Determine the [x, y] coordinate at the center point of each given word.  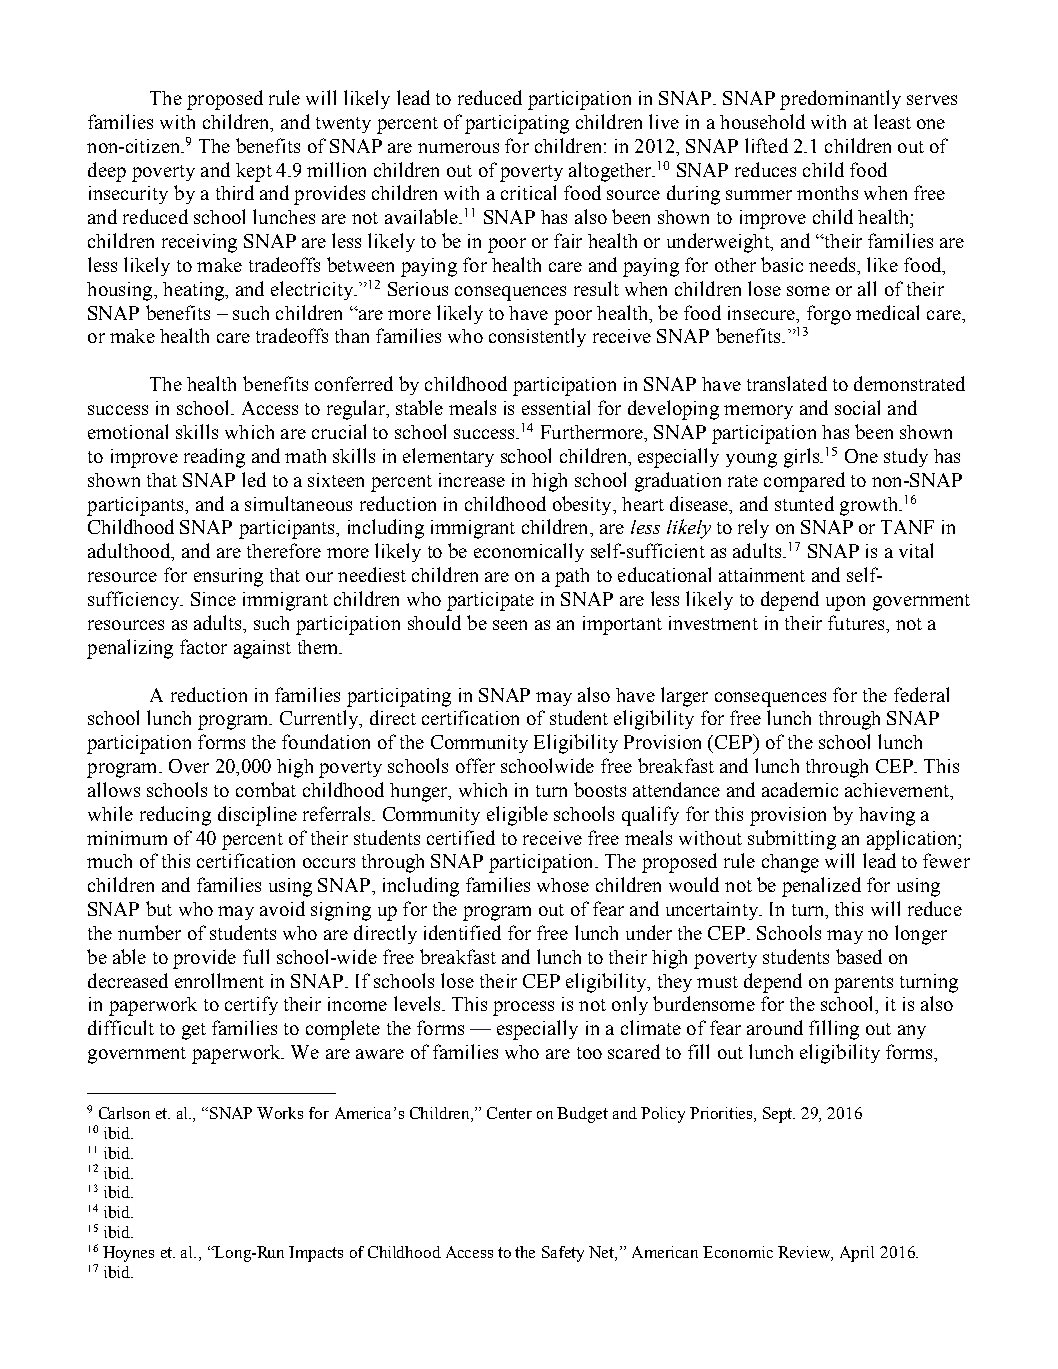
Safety [563, 1254]
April [857, 1254]
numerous [458, 148]
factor [203, 646]
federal [921, 694]
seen [510, 625]
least [892, 121]
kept [254, 172]
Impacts [316, 1254]
